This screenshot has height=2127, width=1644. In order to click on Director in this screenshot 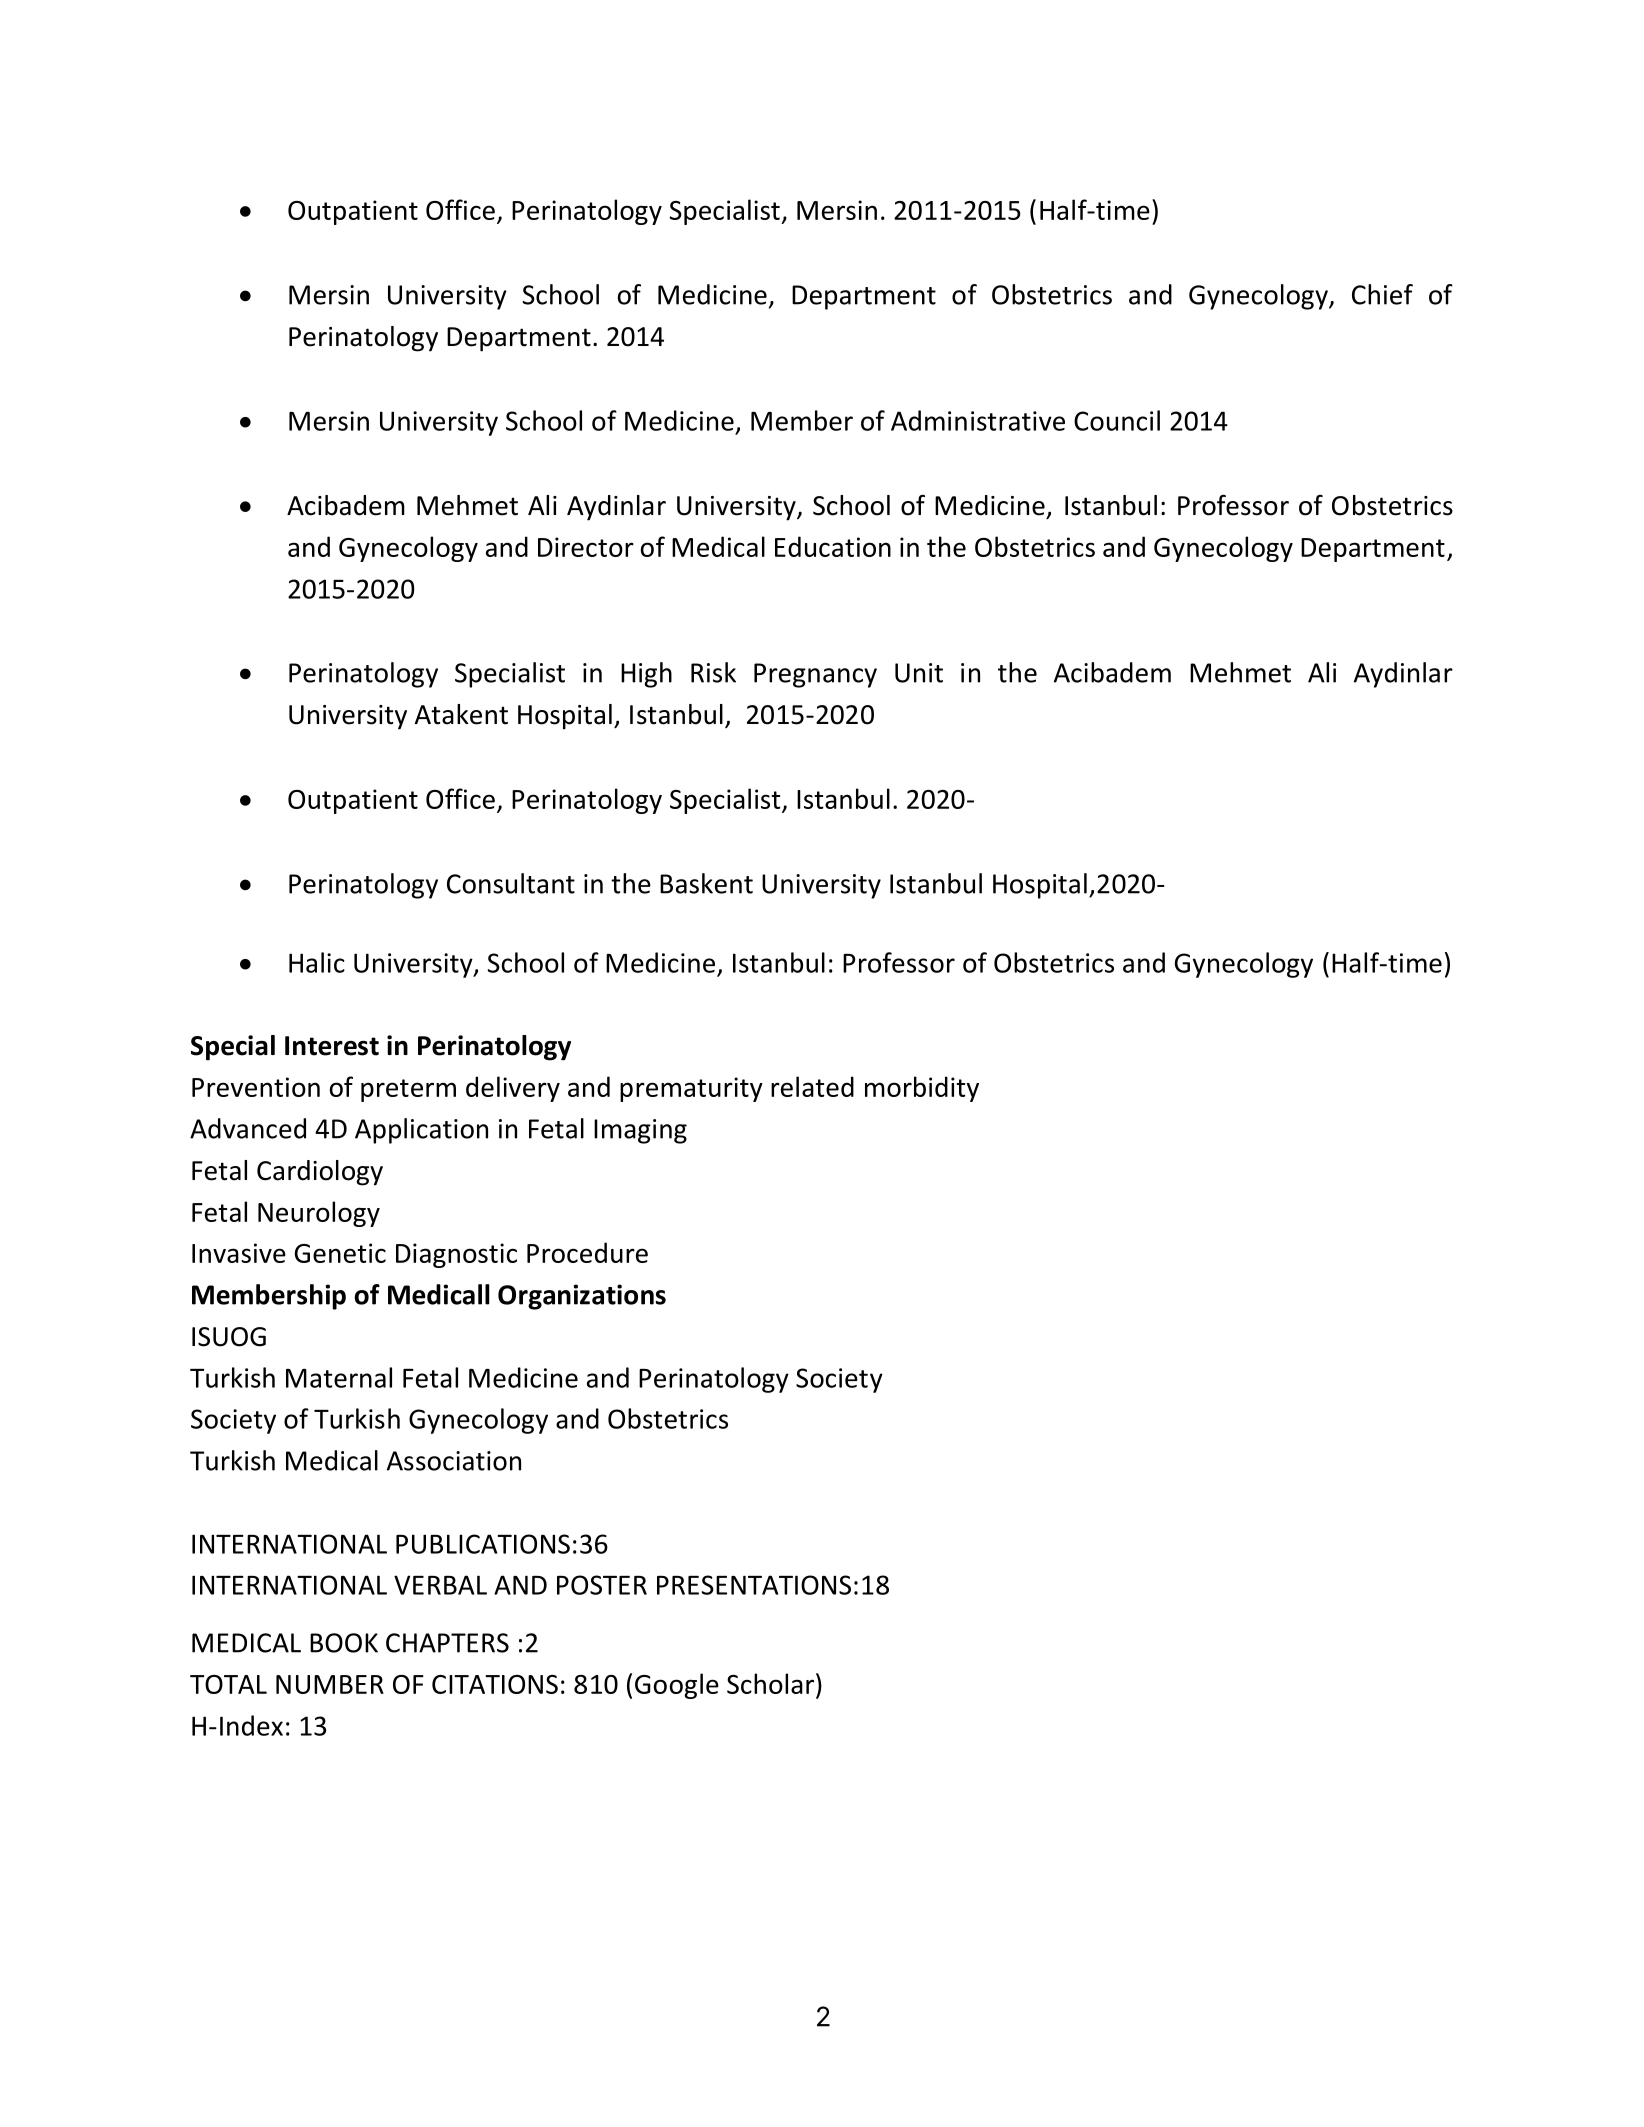, I will do `click(586, 547)`.
